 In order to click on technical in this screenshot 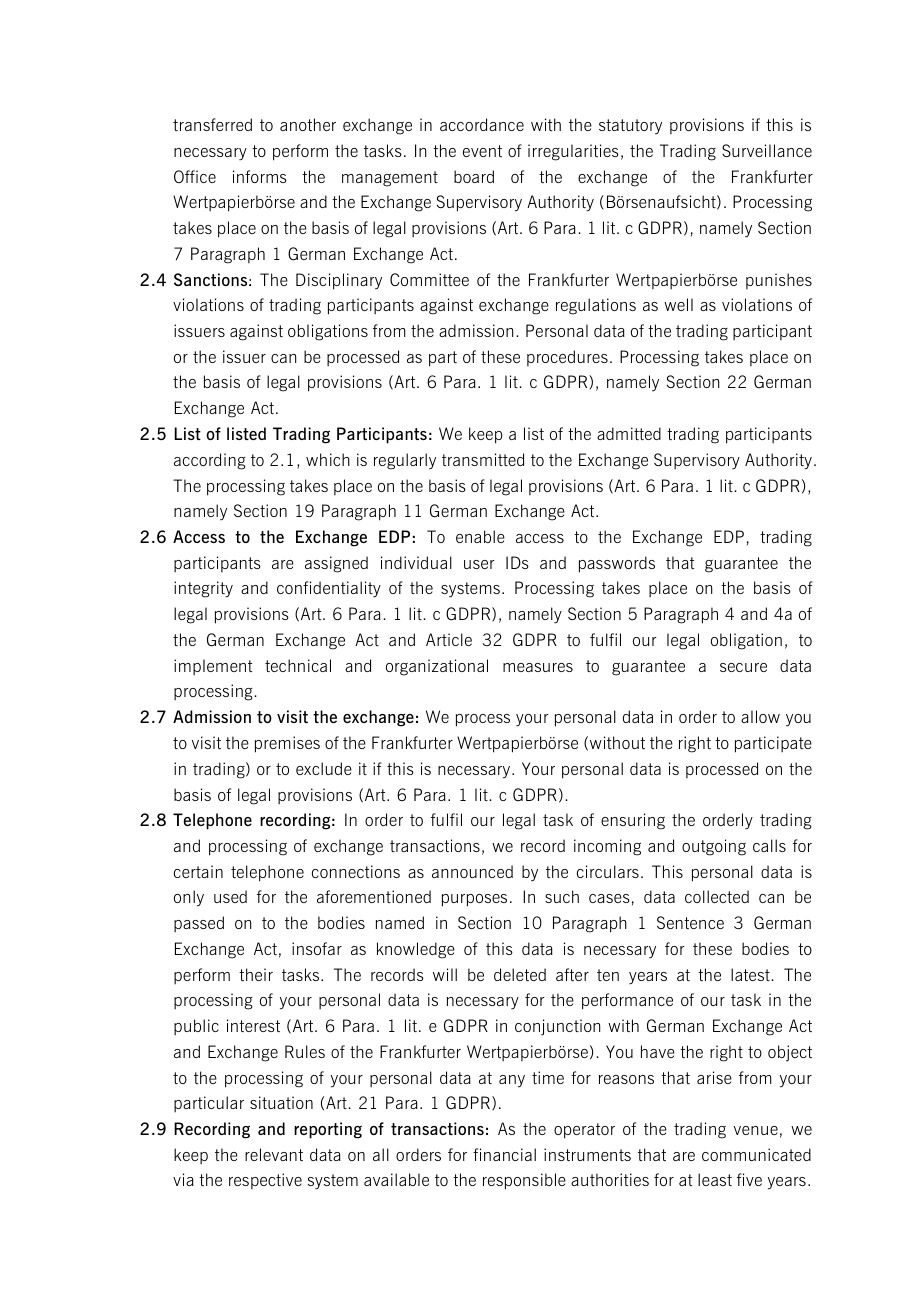, I will do `click(298, 665)`.
